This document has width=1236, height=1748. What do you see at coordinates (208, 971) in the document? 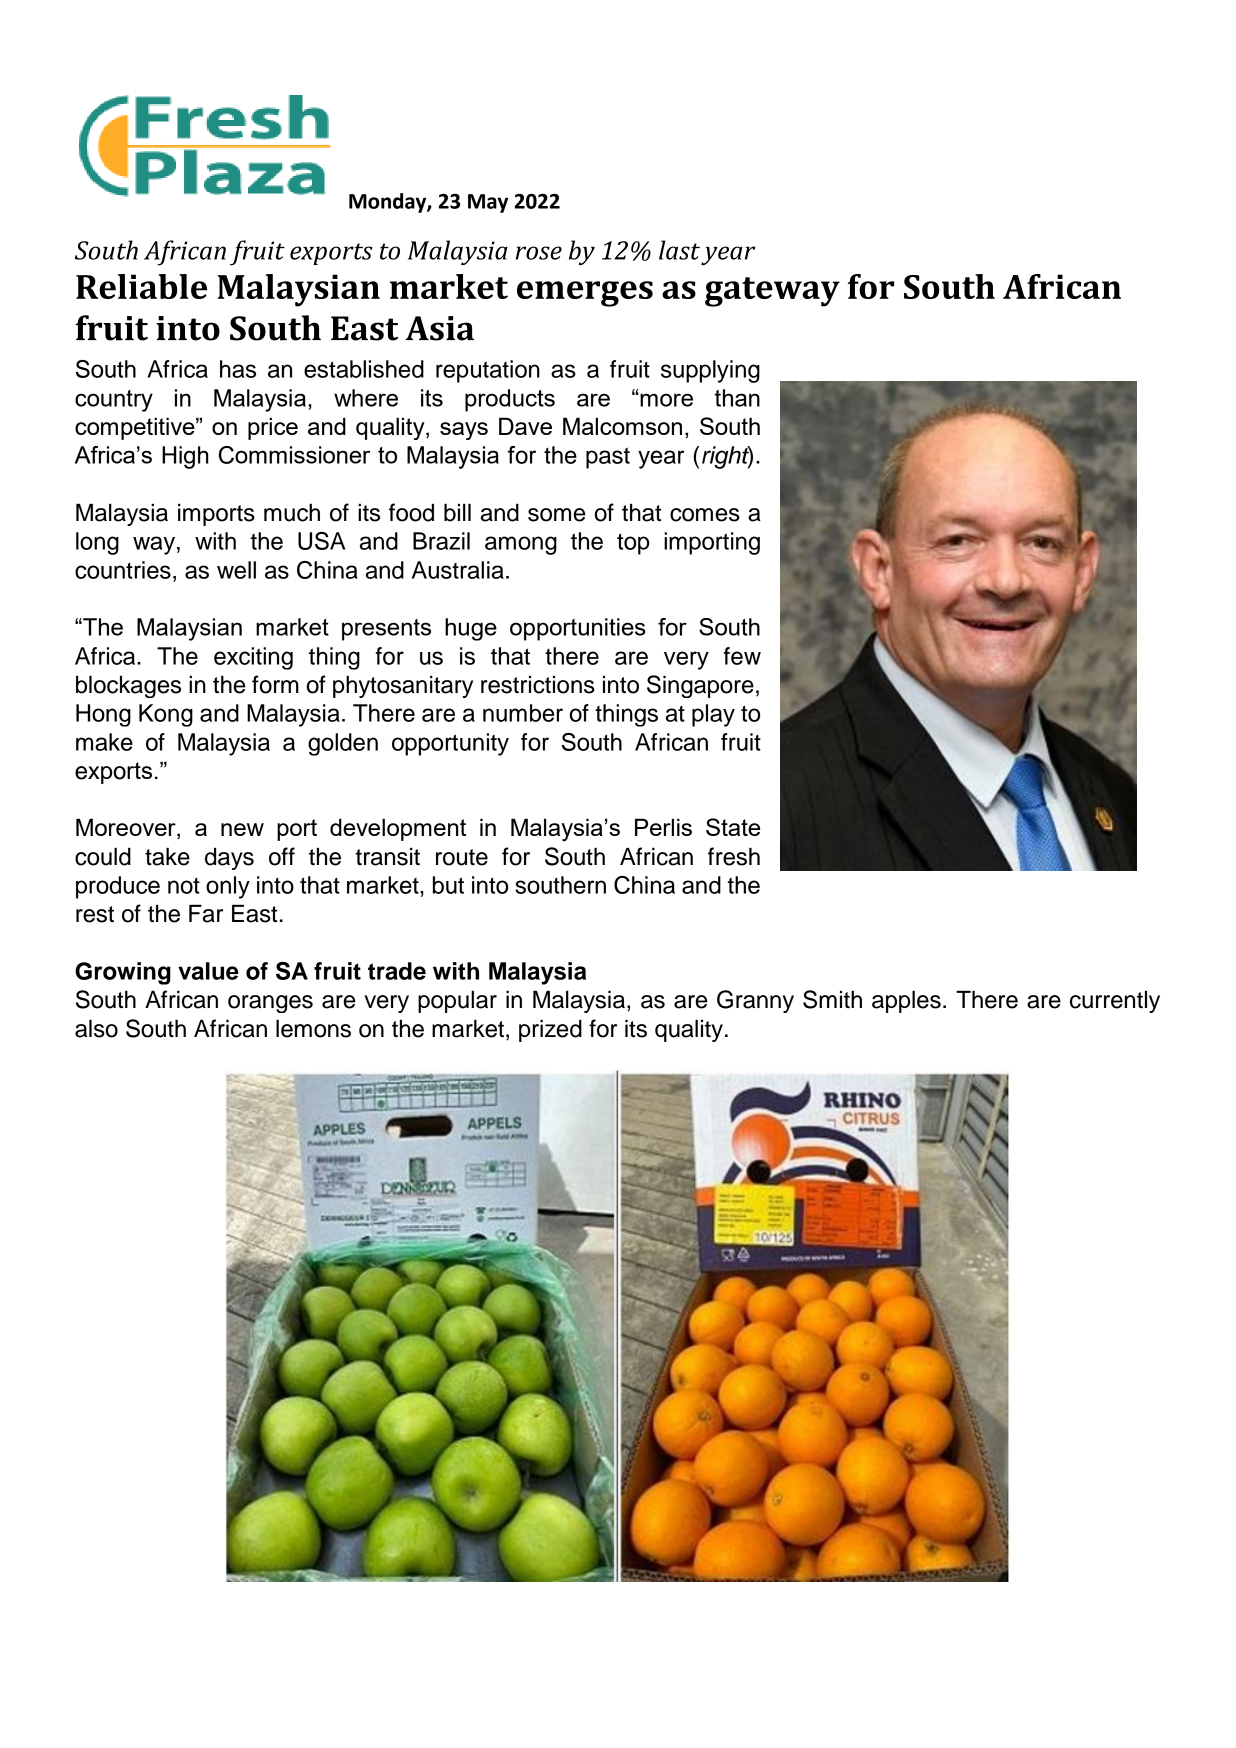
I see `value` at bounding box center [208, 971].
